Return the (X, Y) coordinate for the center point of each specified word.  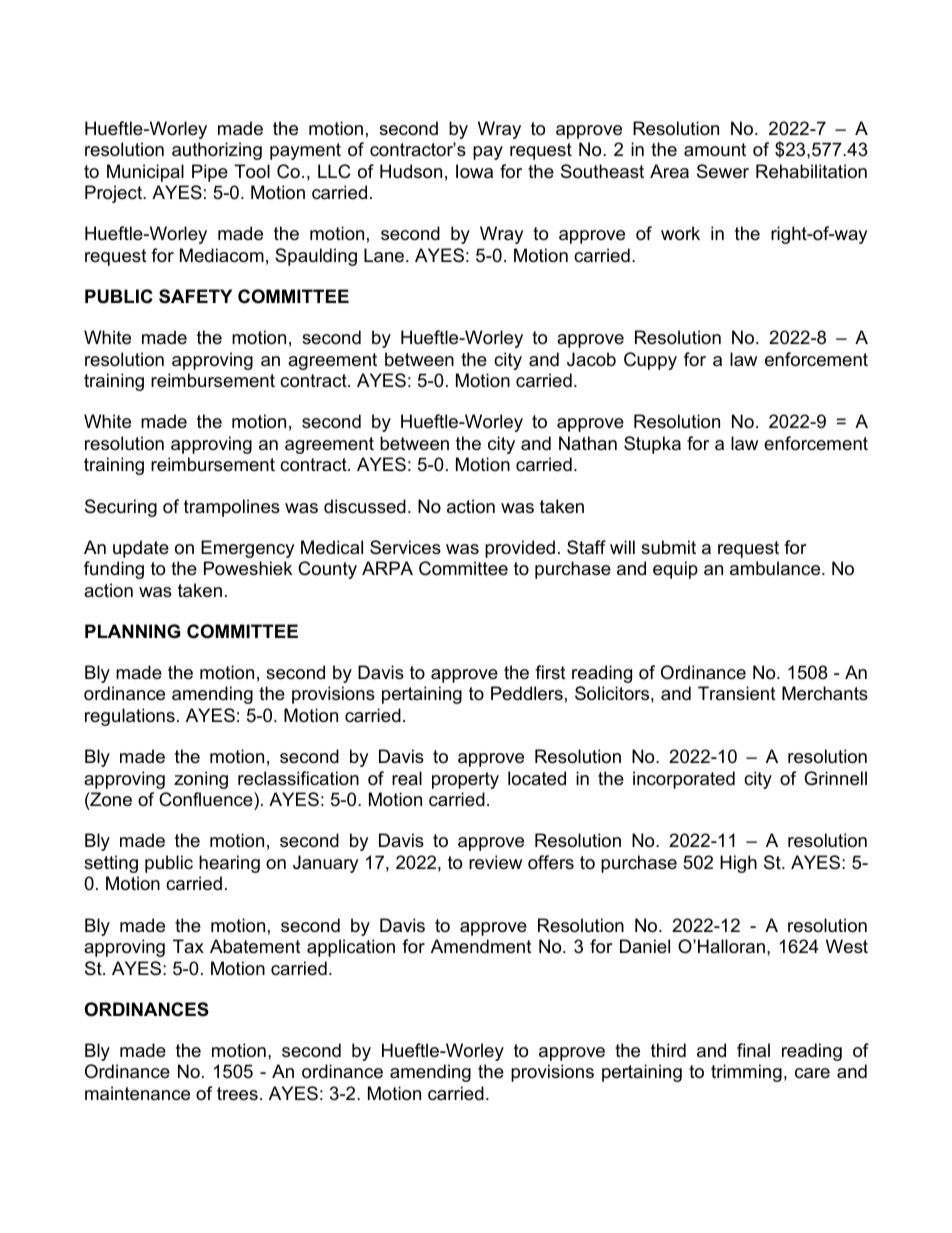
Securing (121, 508)
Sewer (723, 171)
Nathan (588, 443)
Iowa (474, 171)
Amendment (481, 946)
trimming (746, 1073)
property (465, 780)
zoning (201, 780)
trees (237, 1094)
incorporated (684, 780)
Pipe (210, 173)
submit (668, 547)
